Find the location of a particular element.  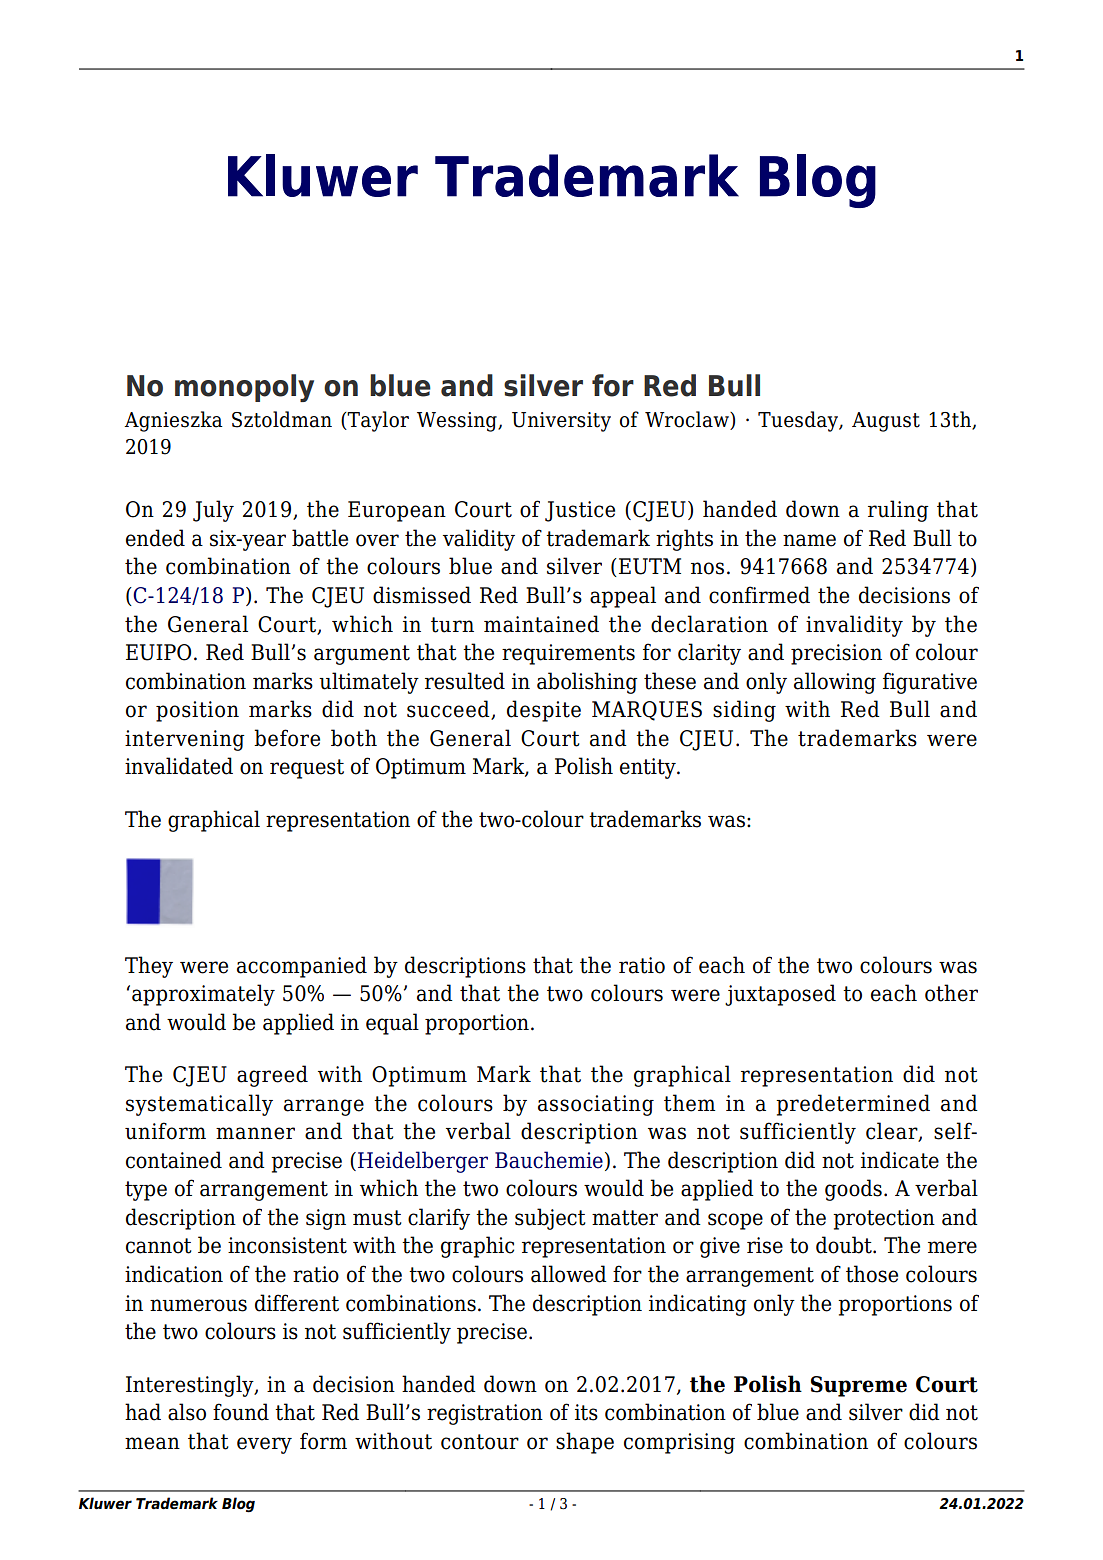

its is located at coordinates (586, 1412).
